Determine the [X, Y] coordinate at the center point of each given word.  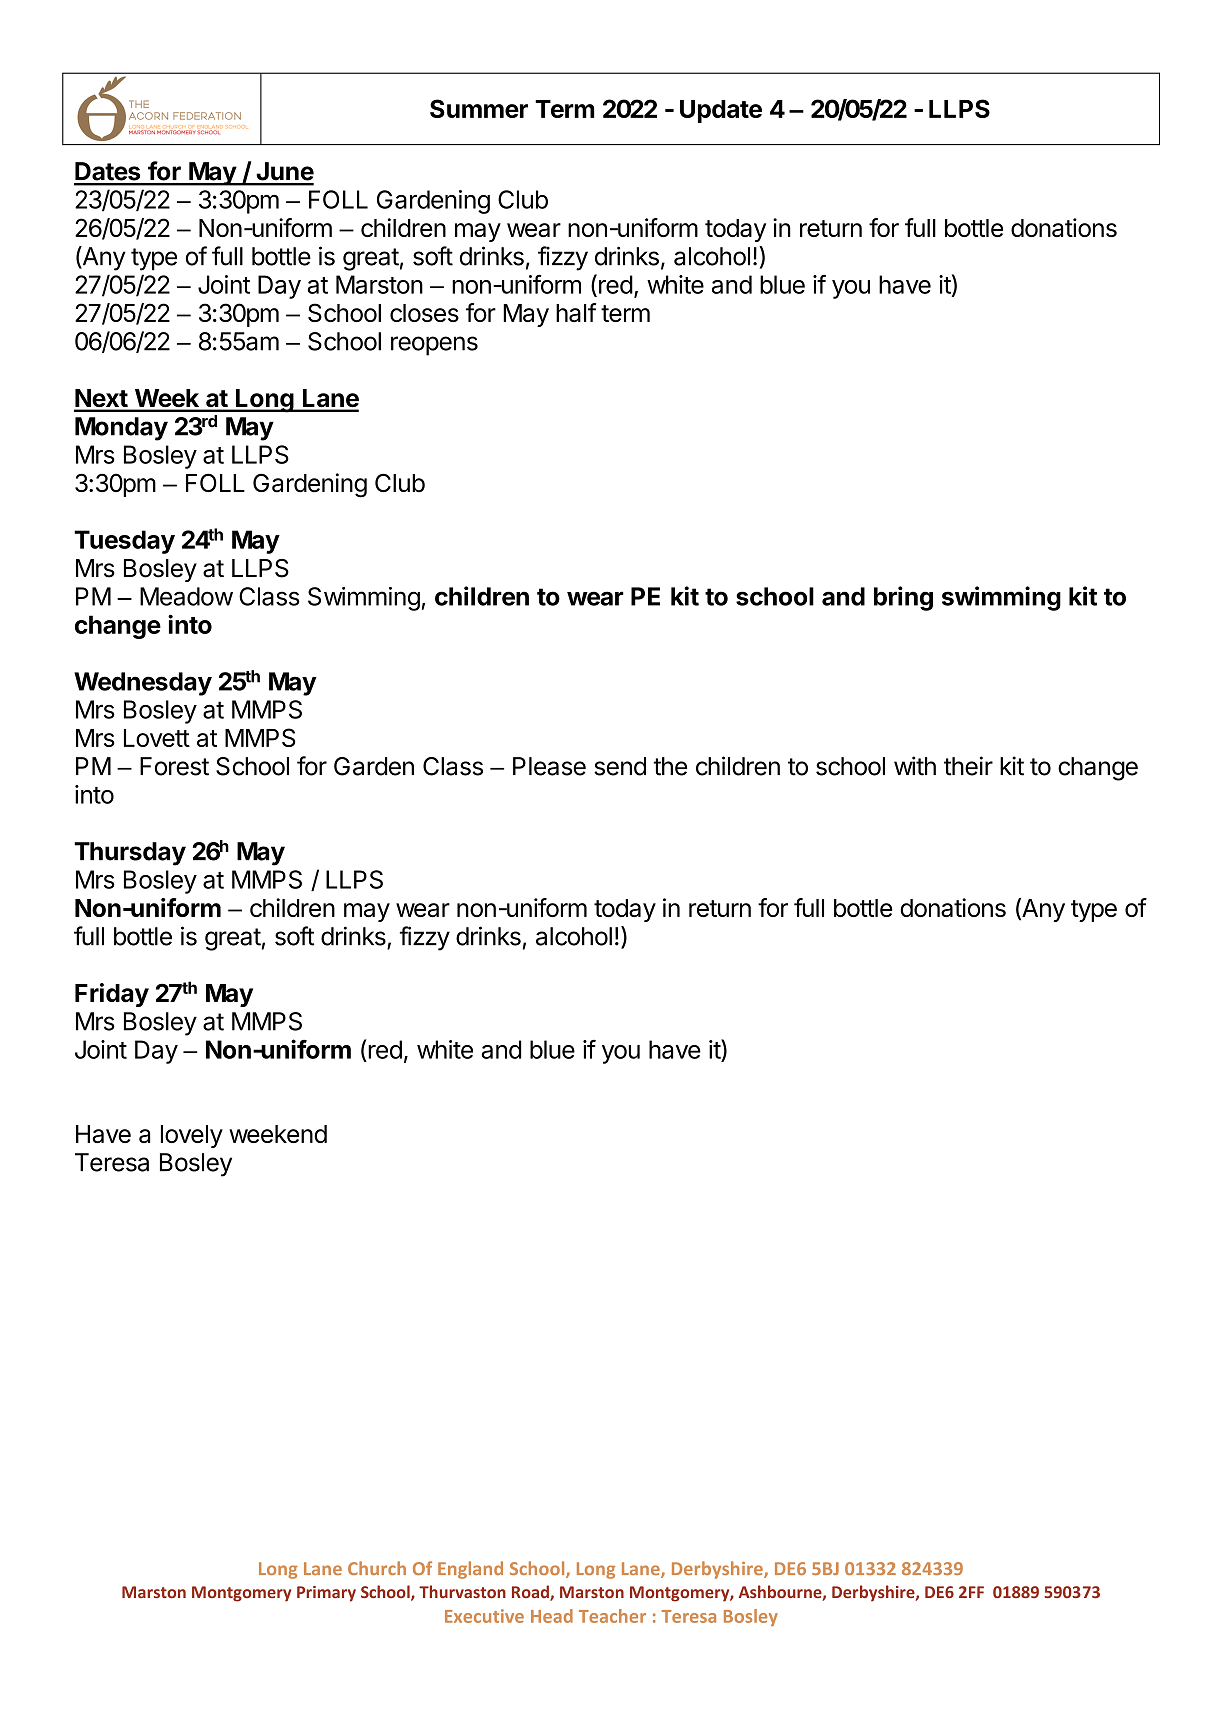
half [576, 312]
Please [549, 766]
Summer [479, 108]
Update [721, 111]
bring [903, 598]
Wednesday [143, 684]
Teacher [612, 1616]
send [620, 766]
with [915, 766]
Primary [326, 1594]
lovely [192, 1136]
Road [531, 1593]
